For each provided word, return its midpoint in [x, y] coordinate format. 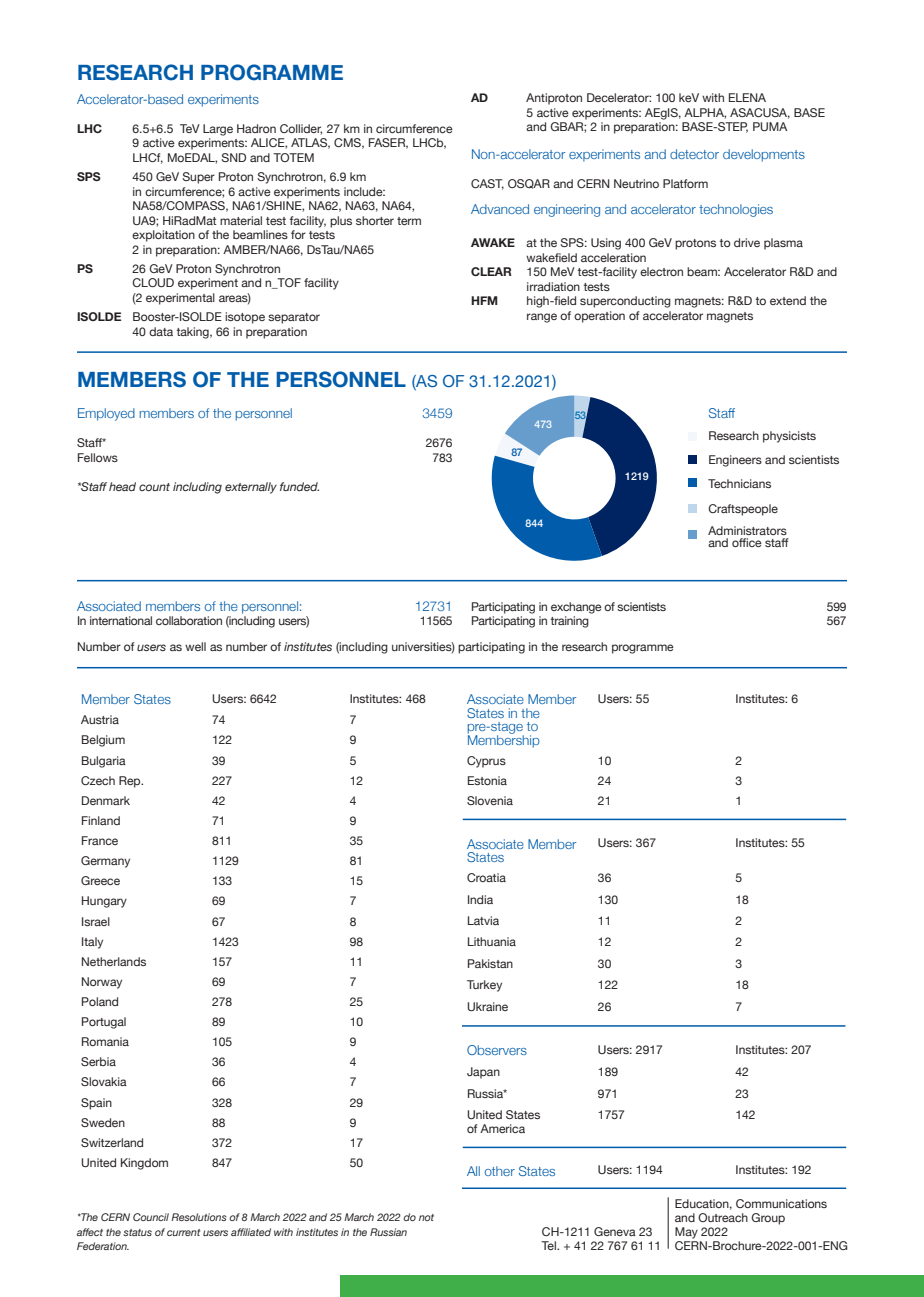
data [161, 331]
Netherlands [114, 961]
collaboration [189, 620]
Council [151, 1217]
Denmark [106, 800]
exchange [576, 608]
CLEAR [491, 271]
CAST [487, 184]
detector [694, 154]
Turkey [484, 986]
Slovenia [490, 800]
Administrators [747, 530]
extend [788, 300]
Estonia [487, 780]
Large [218, 130]
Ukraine [487, 1006]
